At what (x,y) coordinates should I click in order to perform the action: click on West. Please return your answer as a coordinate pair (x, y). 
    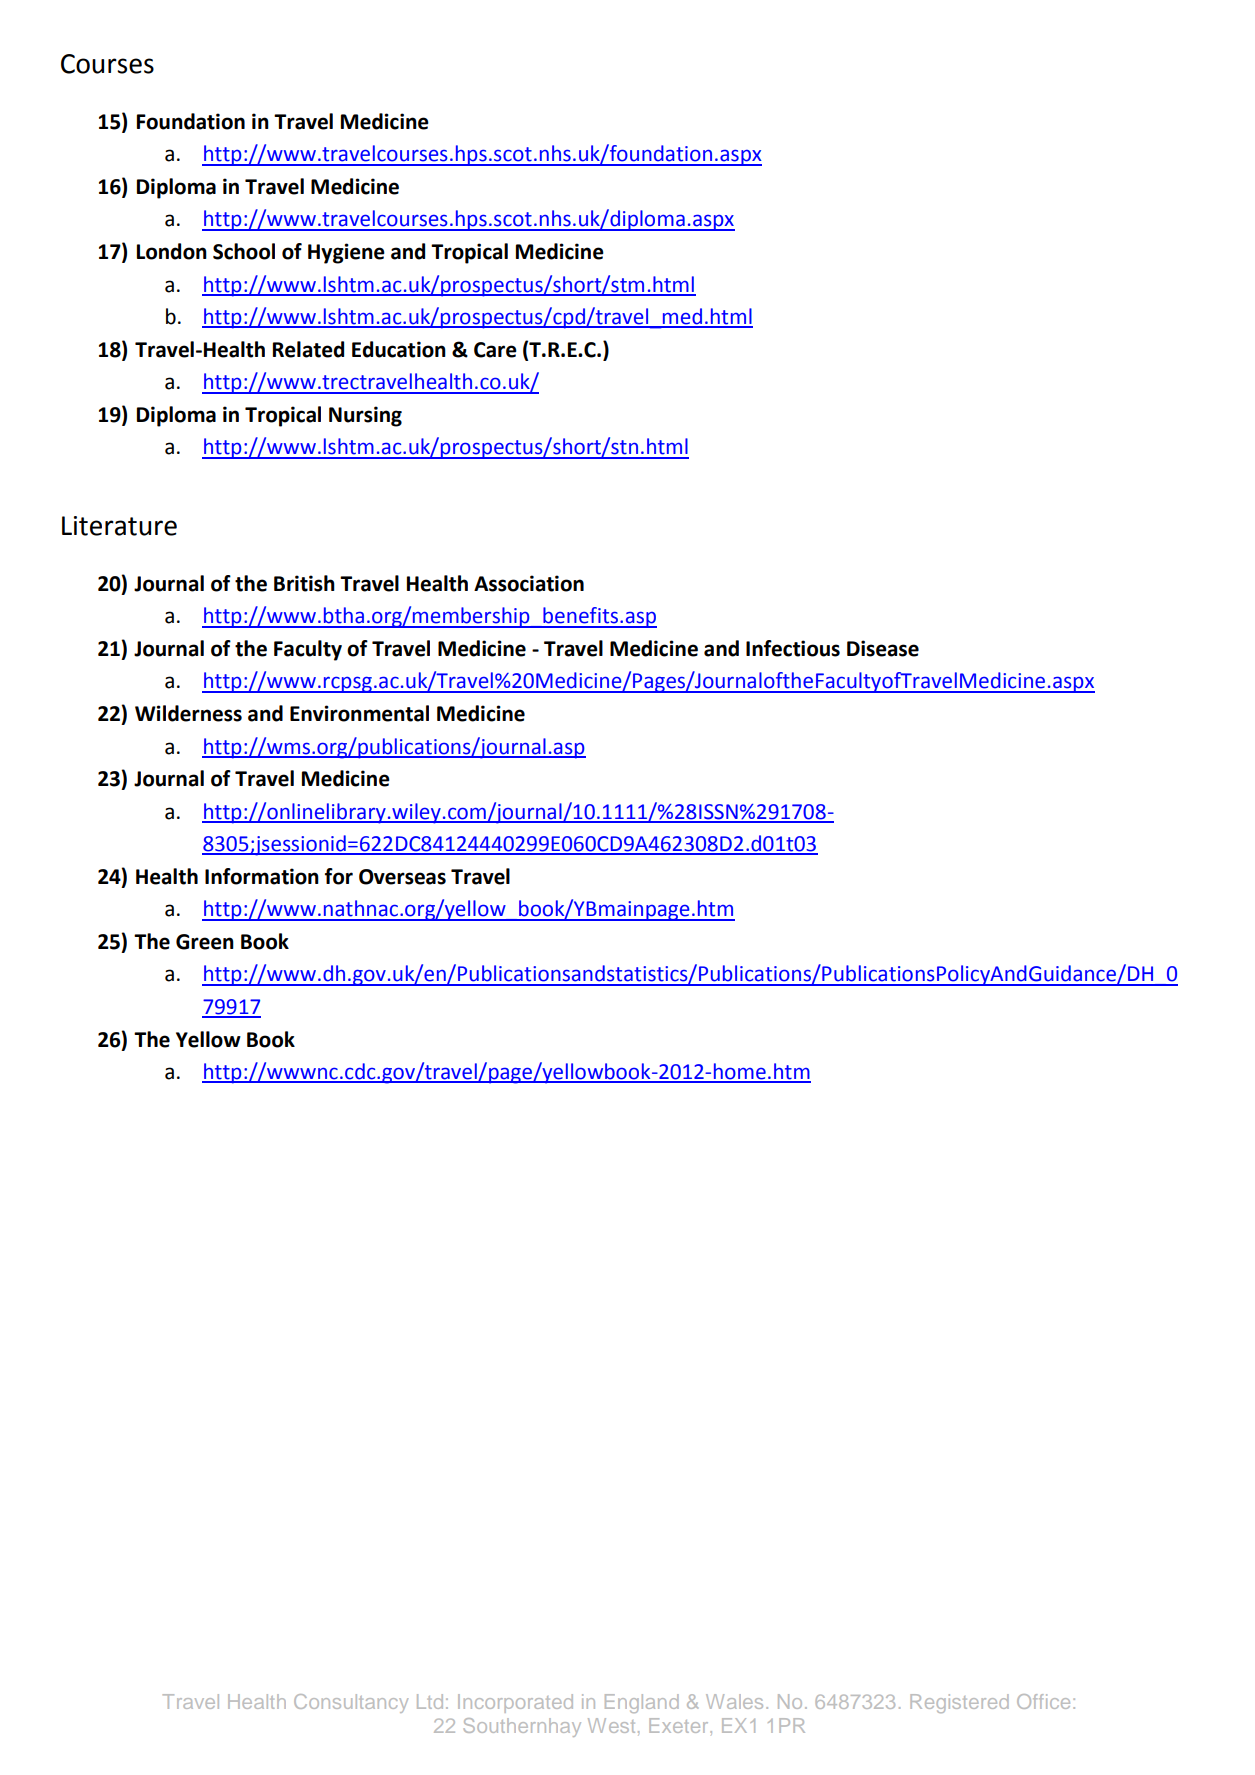
    Looking at the image, I should click on (611, 1725).
